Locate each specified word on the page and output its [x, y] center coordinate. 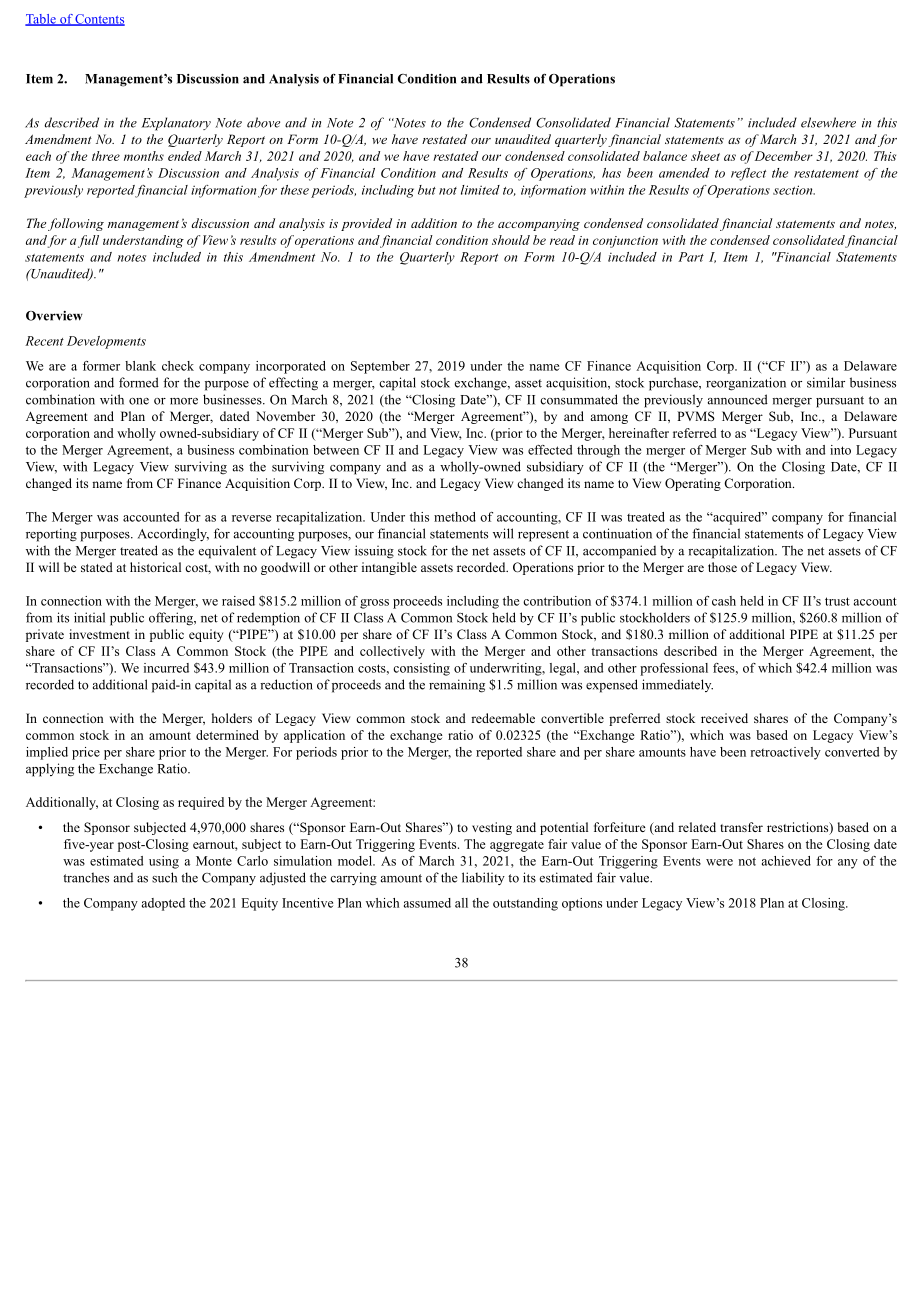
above [263, 122]
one [139, 401]
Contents [99, 20]
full [88, 241]
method [455, 517]
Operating [693, 484]
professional [674, 669]
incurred [166, 668]
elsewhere [828, 122]
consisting [421, 669]
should [511, 240]
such [164, 877]
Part [691, 257]
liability [483, 878]
